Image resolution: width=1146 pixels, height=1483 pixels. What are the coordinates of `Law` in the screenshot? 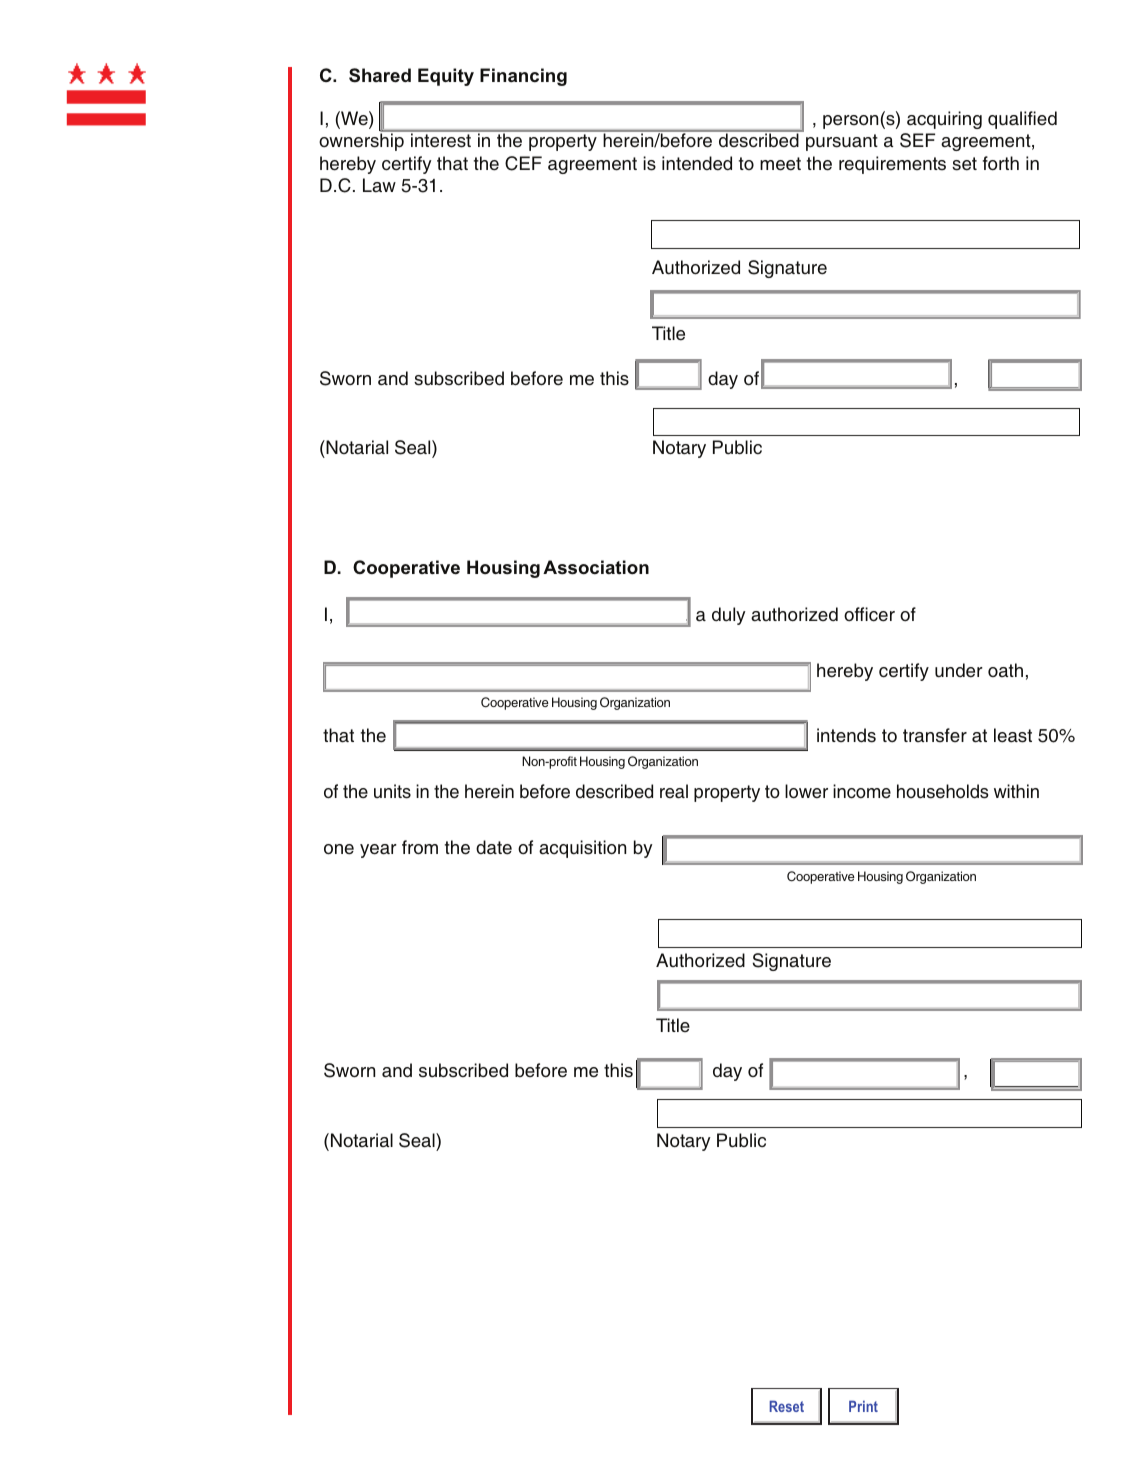 It's located at (379, 185).
